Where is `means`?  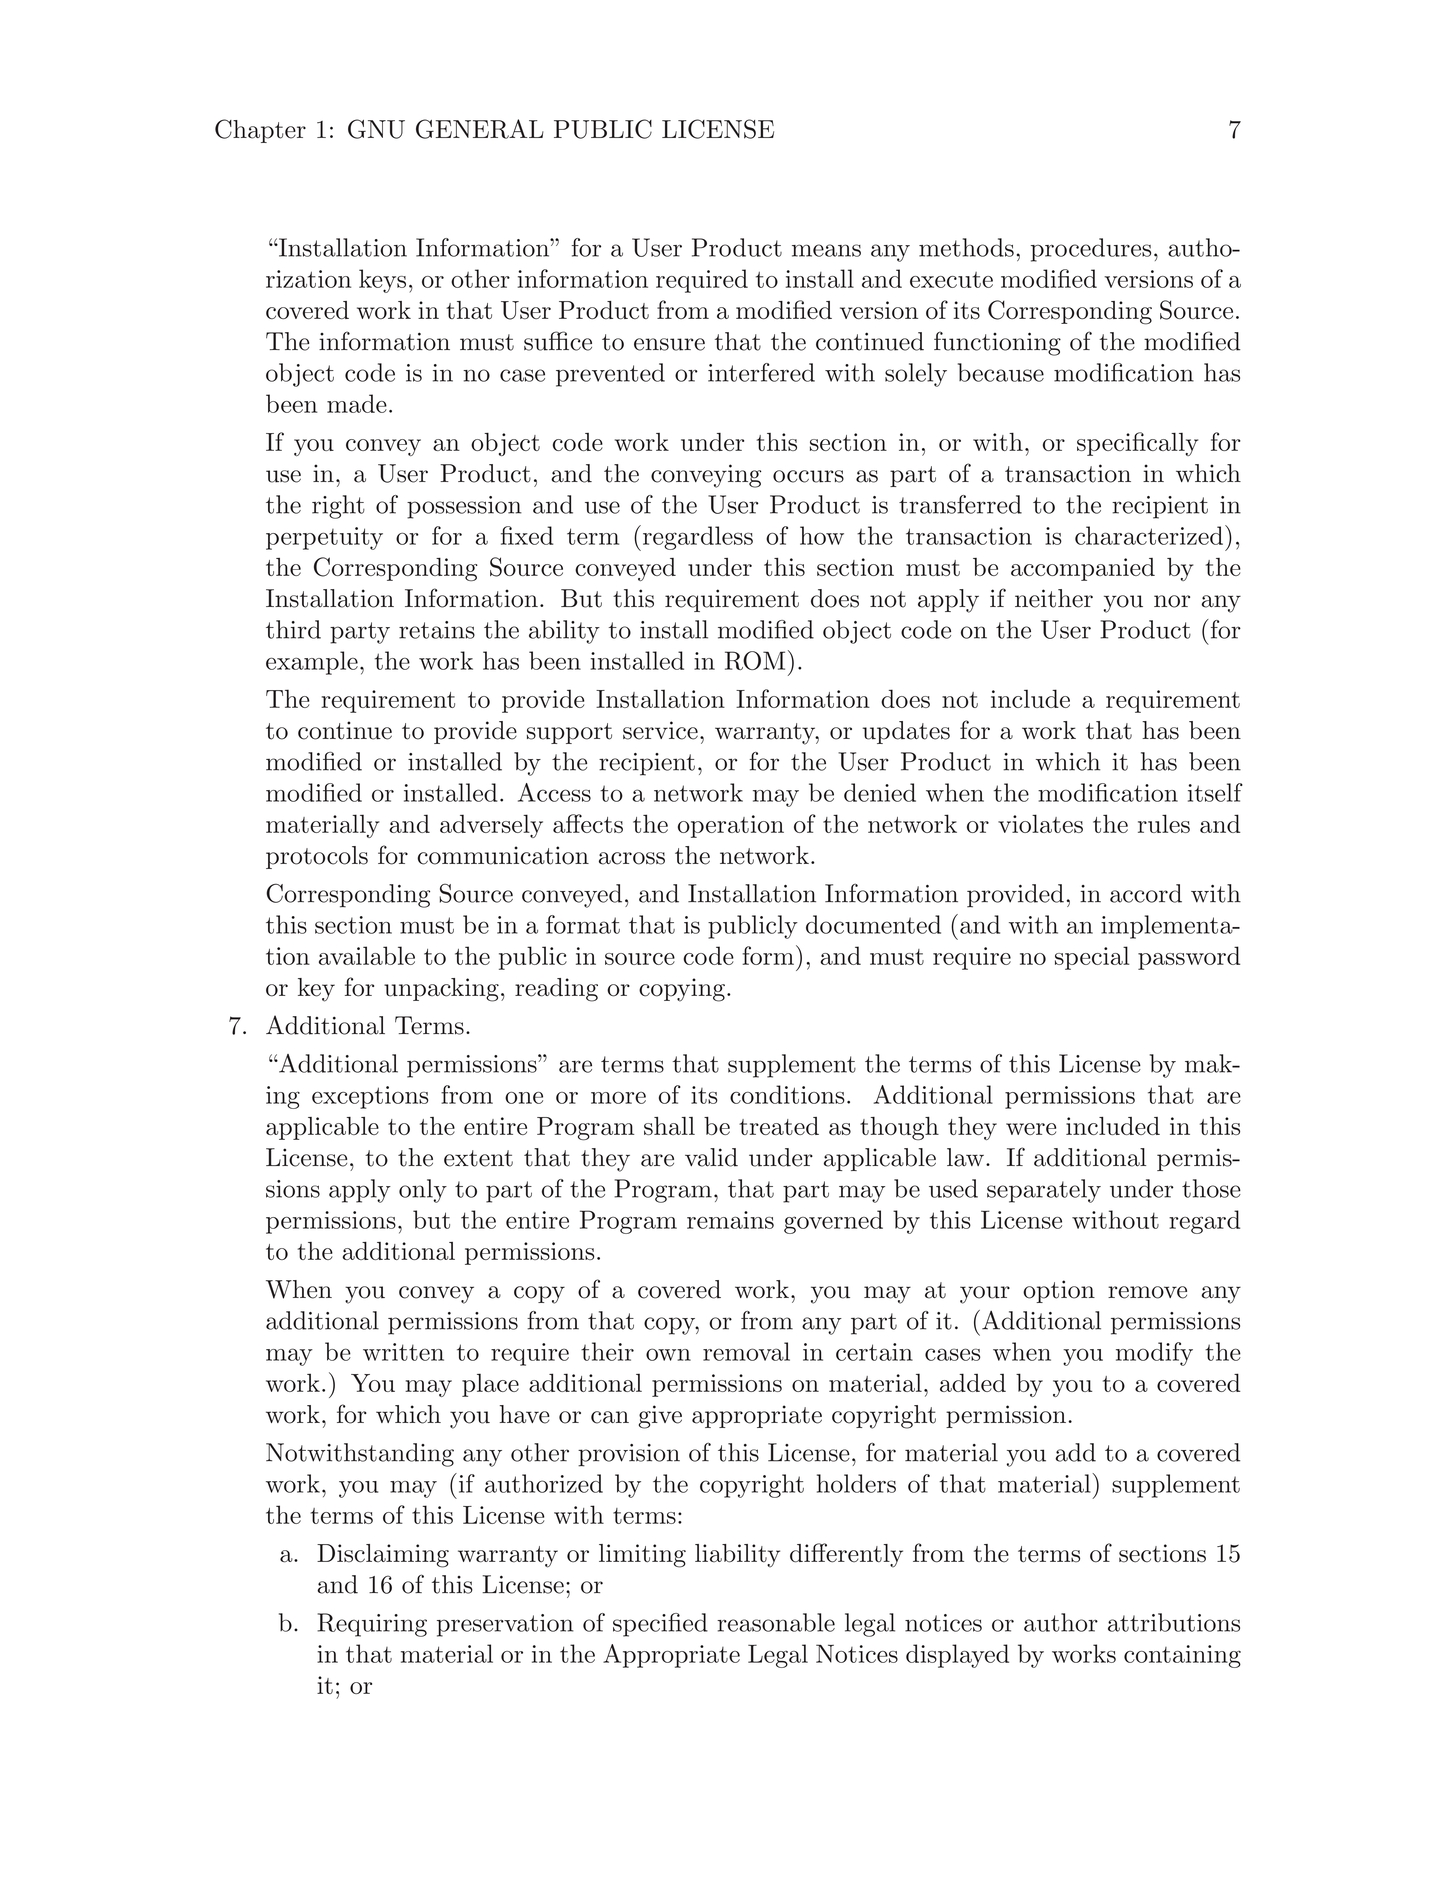
means is located at coordinates (826, 250).
